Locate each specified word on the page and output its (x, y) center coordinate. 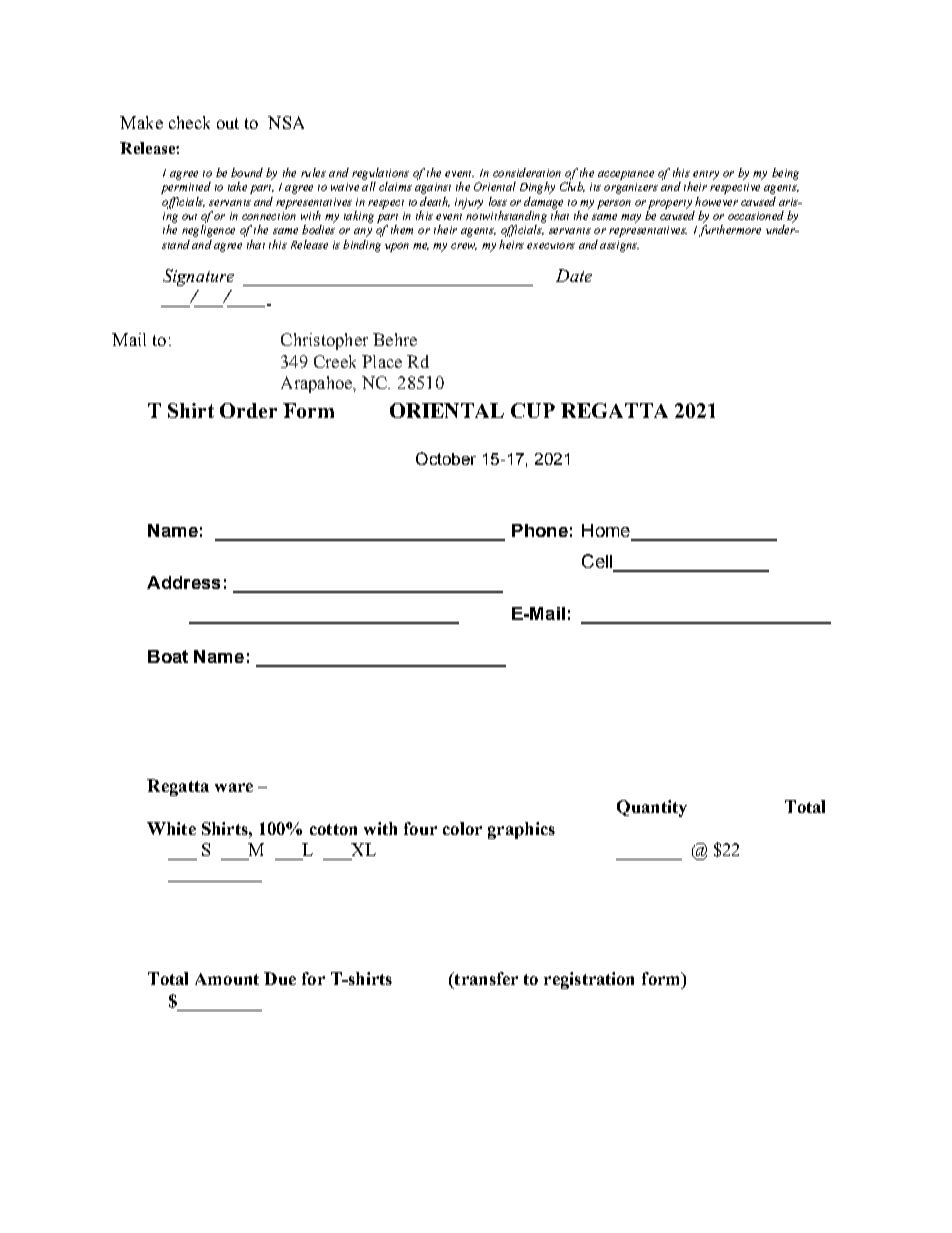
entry (706, 175)
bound (247, 172)
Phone (540, 530)
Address (183, 582)
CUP (533, 410)
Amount (227, 979)
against (433, 188)
